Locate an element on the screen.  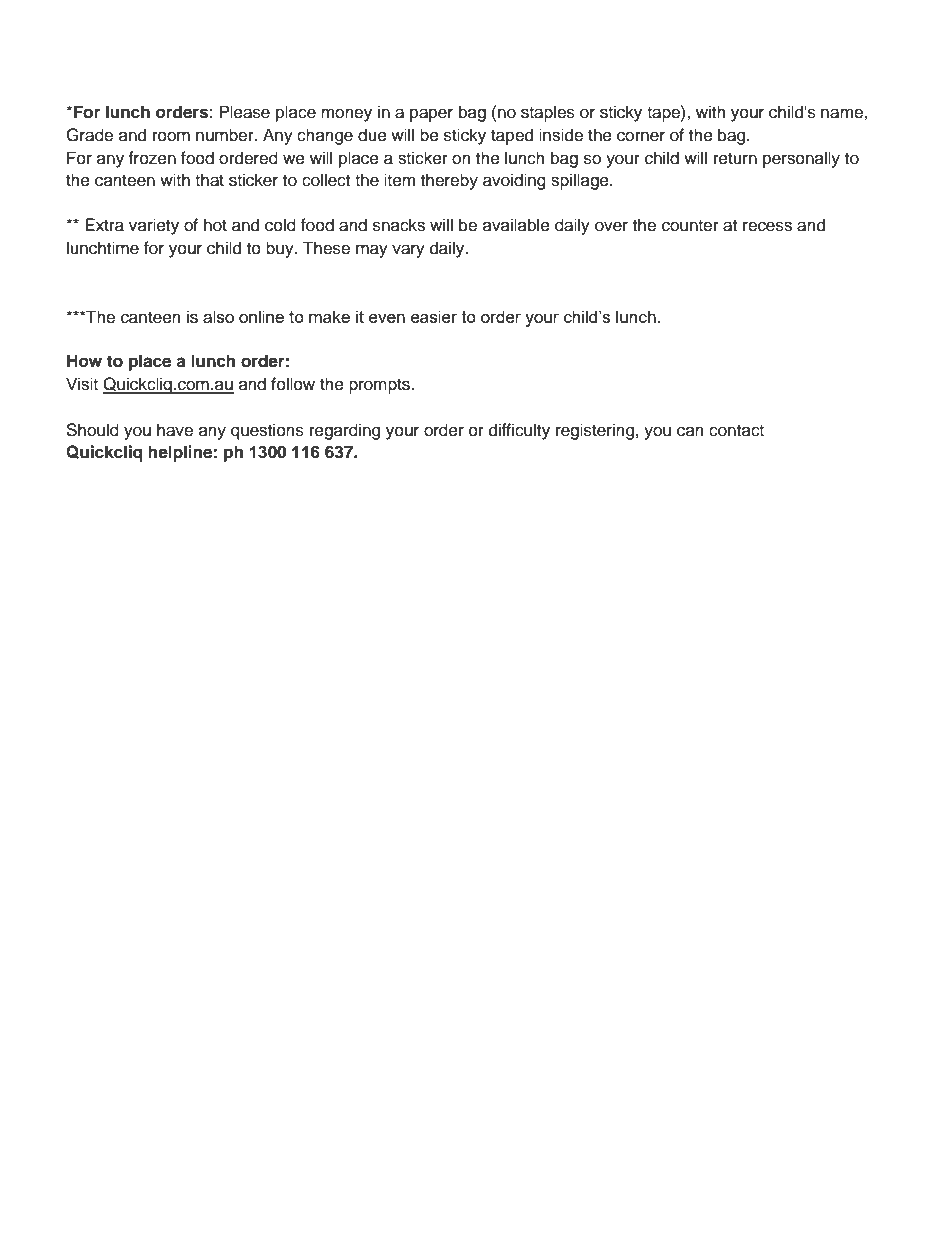
buy is located at coordinates (281, 249).
